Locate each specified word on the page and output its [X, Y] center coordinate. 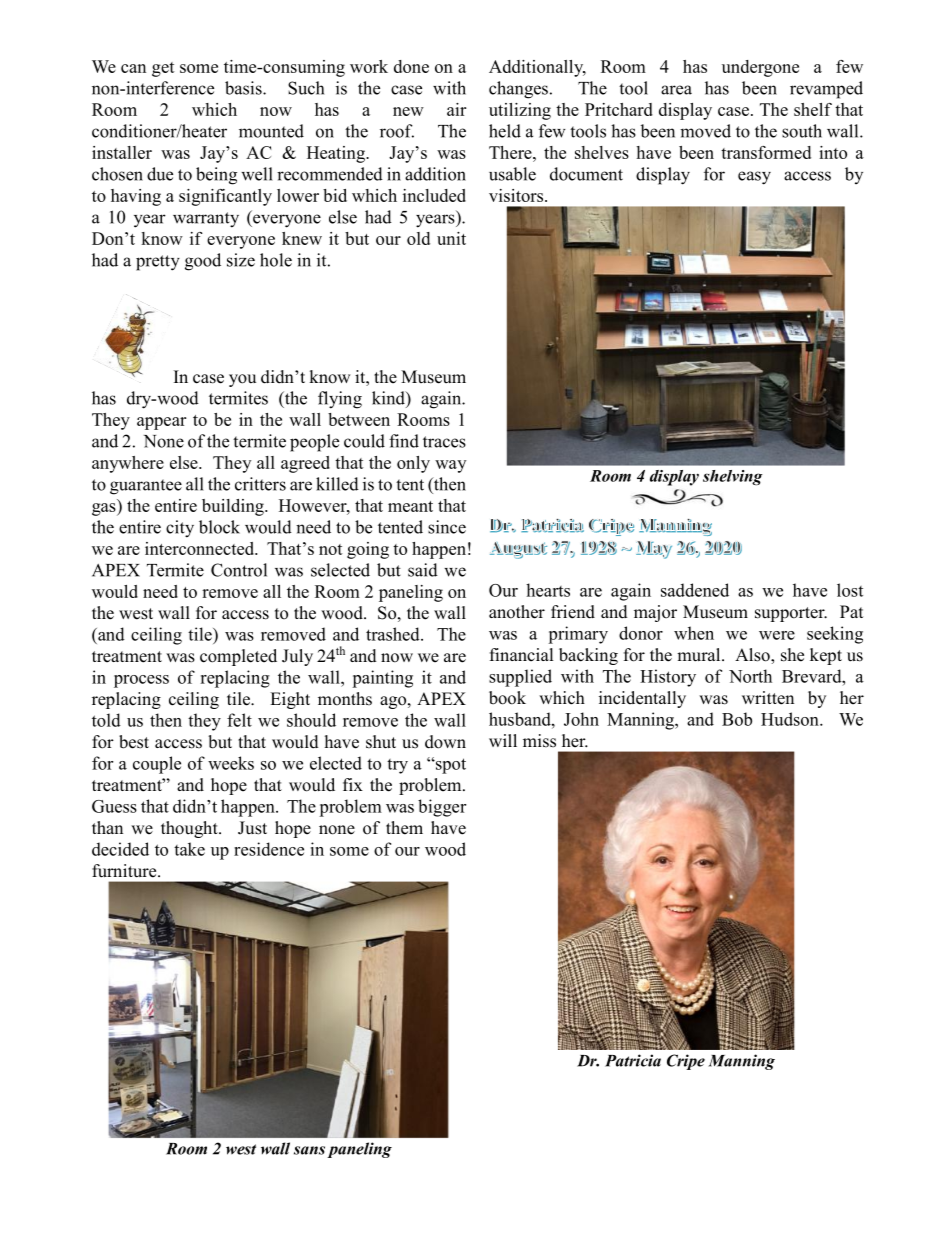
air [456, 109]
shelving [733, 477]
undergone [760, 68]
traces [444, 442]
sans [309, 1150]
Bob [737, 719]
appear [161, 423]
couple [157, 765]
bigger [442, 808]
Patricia [633, 1060]
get [163, 69]
